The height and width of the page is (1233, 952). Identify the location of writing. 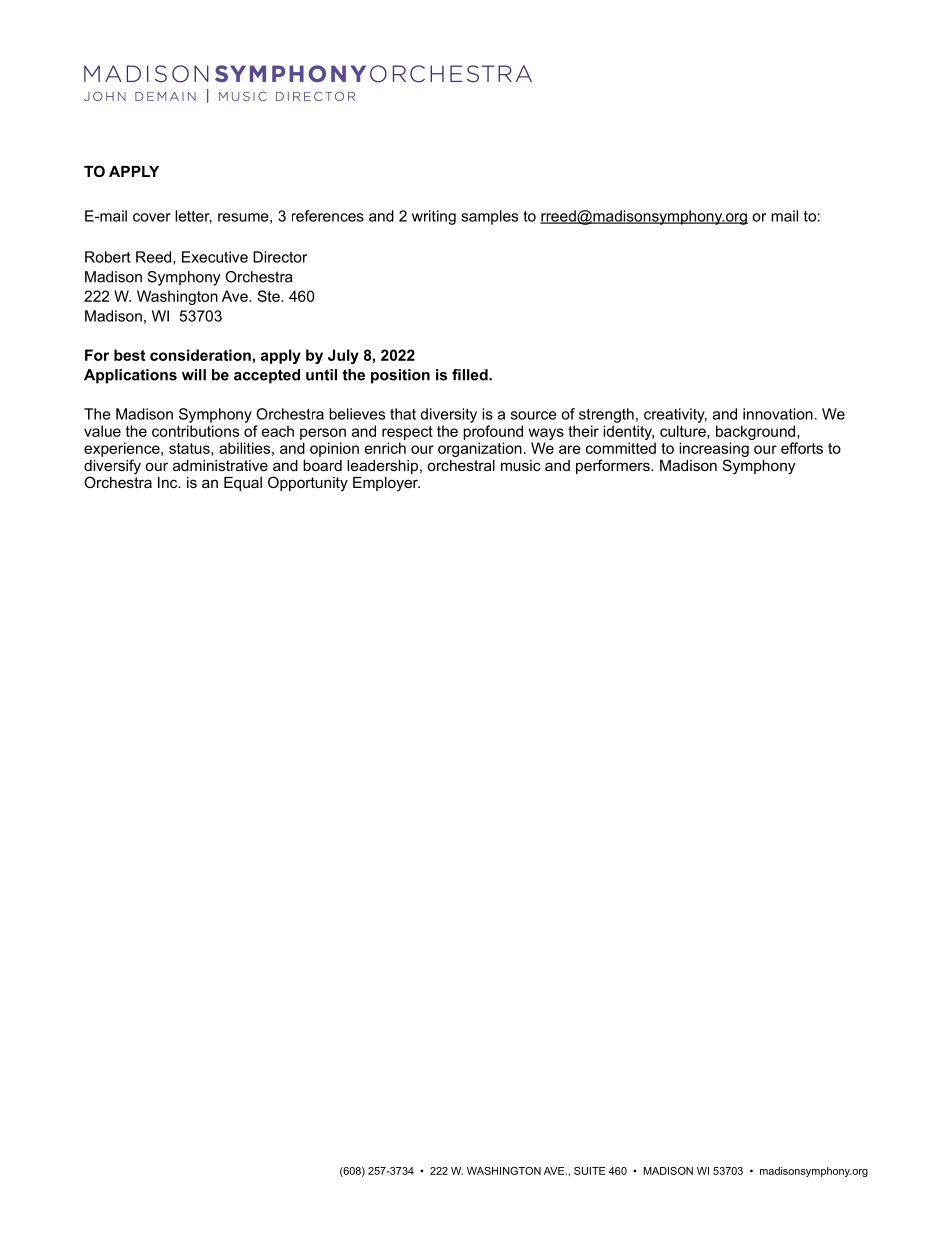
(434, 217).
